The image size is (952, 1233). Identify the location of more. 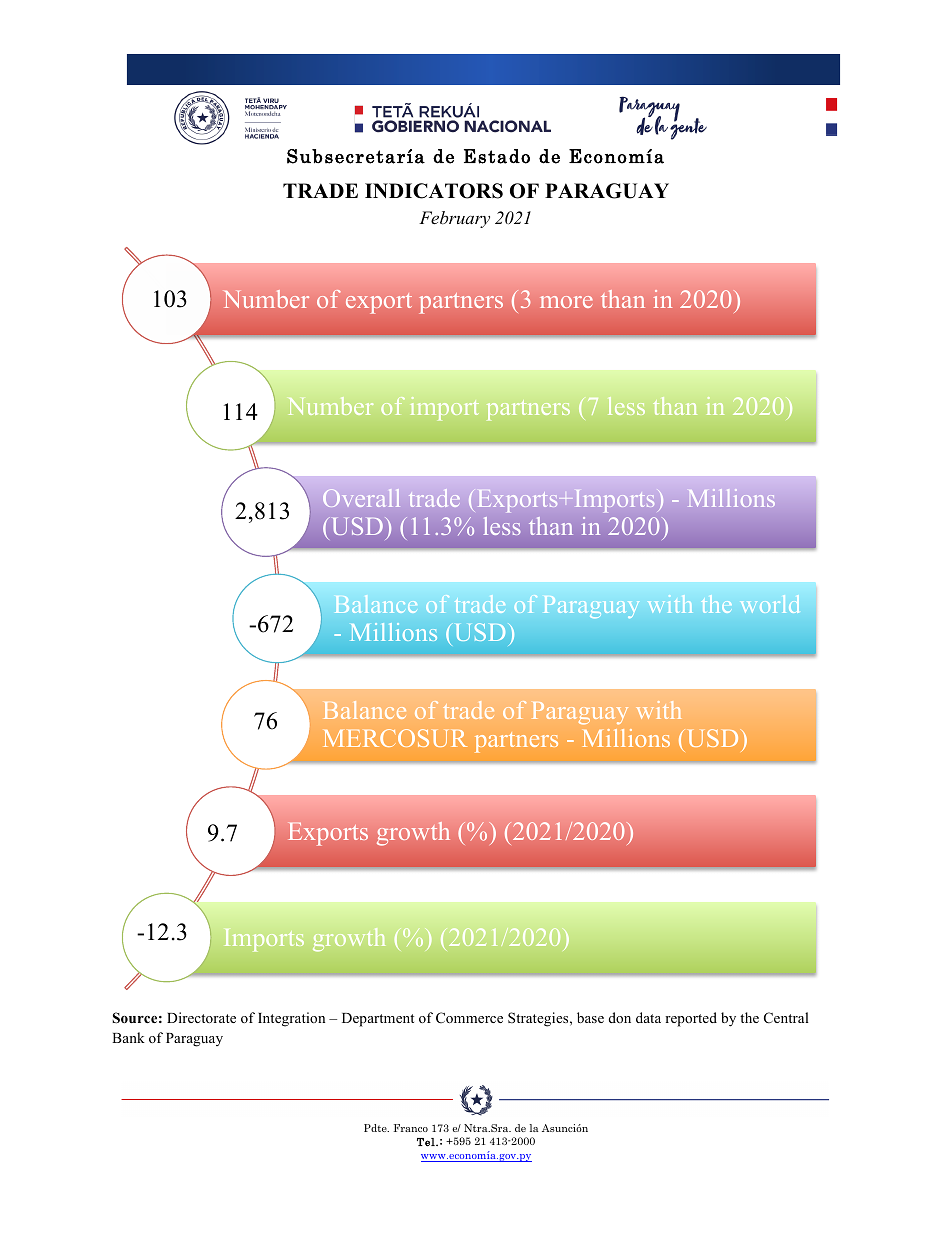
(566, 302).
